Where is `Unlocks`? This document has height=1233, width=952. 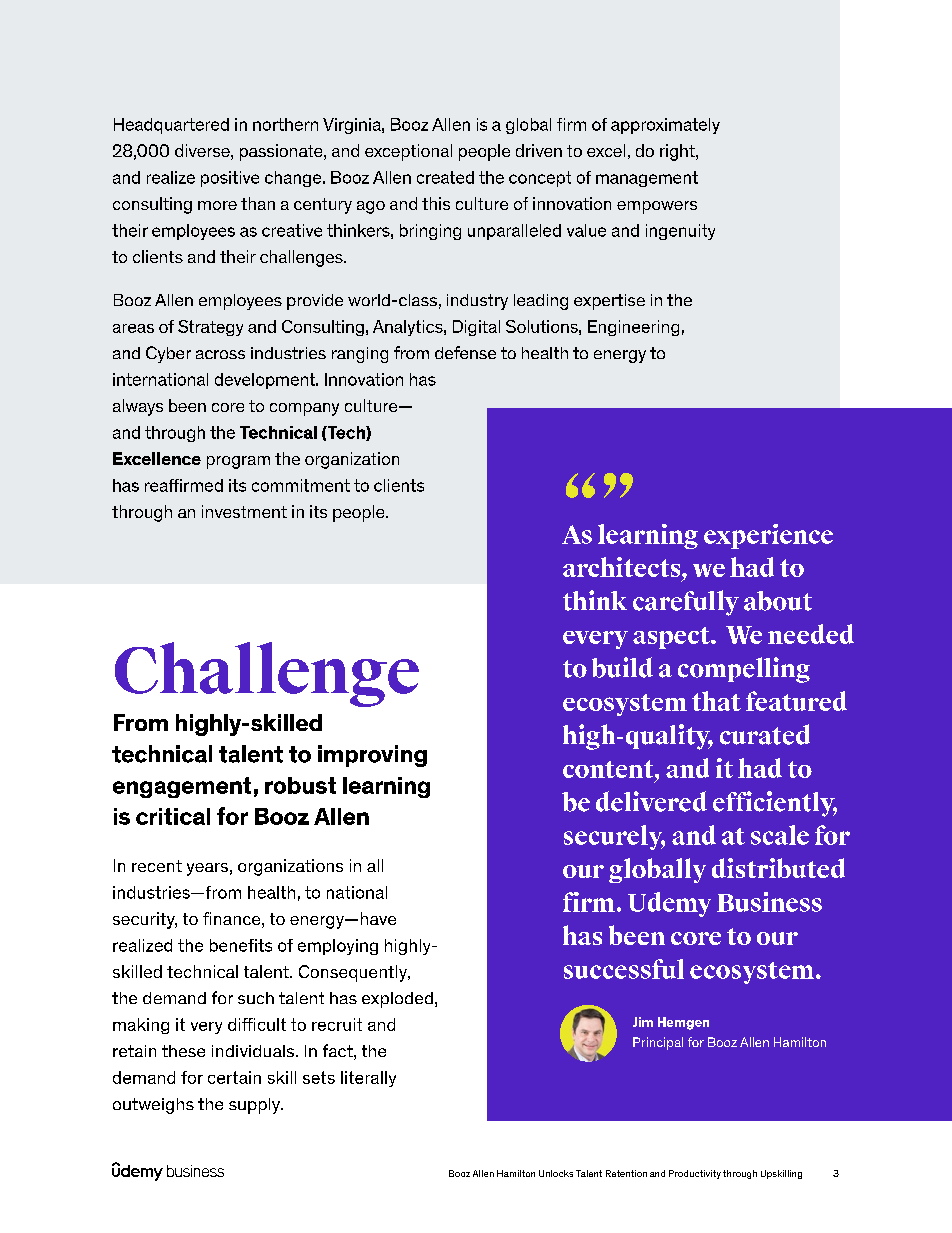 Unlocks is located at coordinates (556, 1173).
